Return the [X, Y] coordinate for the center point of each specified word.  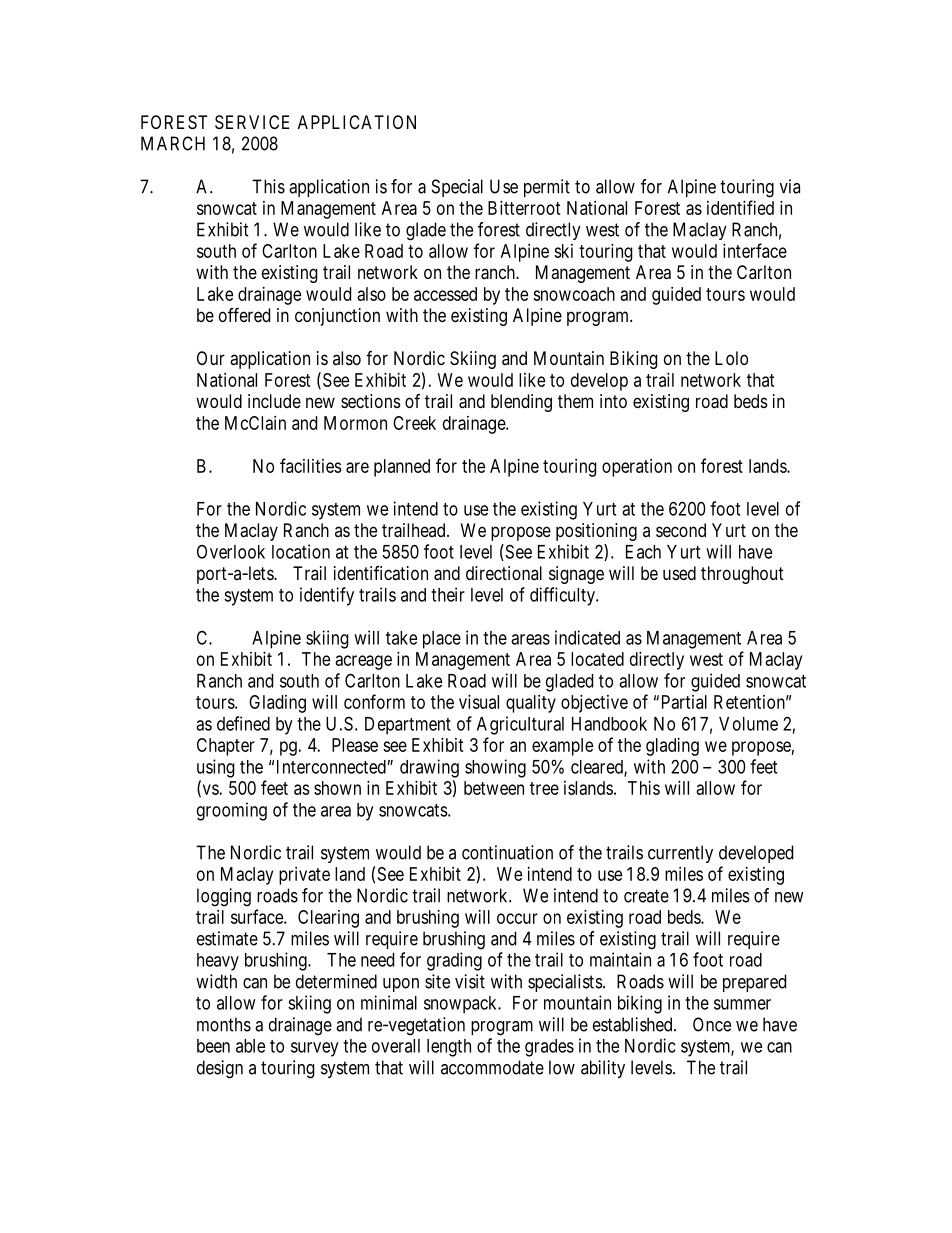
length [449, 1048]
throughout [742, 575]
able [250, 1046]
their [448, 594]
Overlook [231, 552]
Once [712, 1024]
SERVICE [252, 122]
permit [547, 188]
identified [740, 207]
